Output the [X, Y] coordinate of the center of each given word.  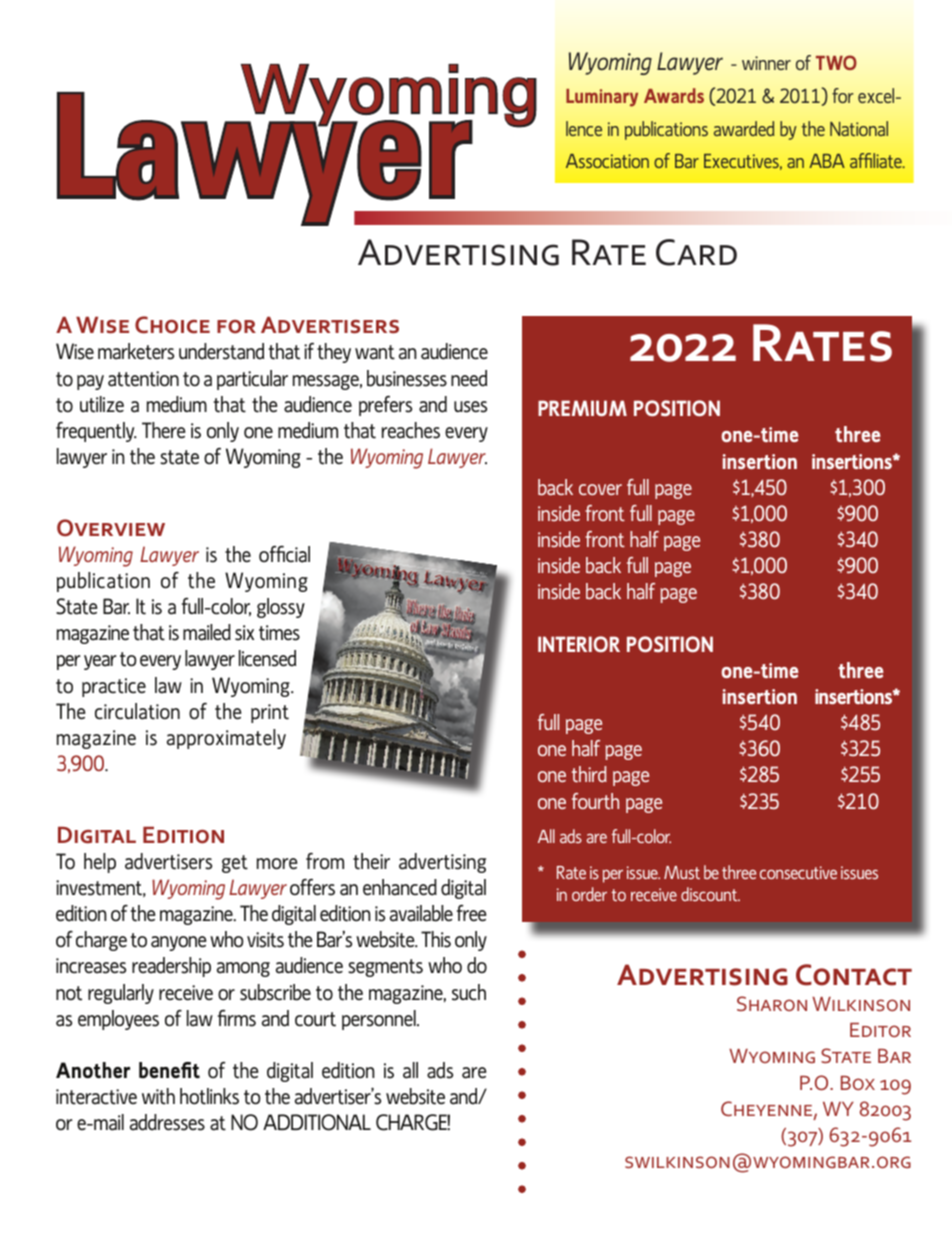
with [158, 1096]
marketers [136, 351]
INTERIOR [579, 644]
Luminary [602, 98]
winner [766, 63]
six [244, 633]
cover [600, 489]
